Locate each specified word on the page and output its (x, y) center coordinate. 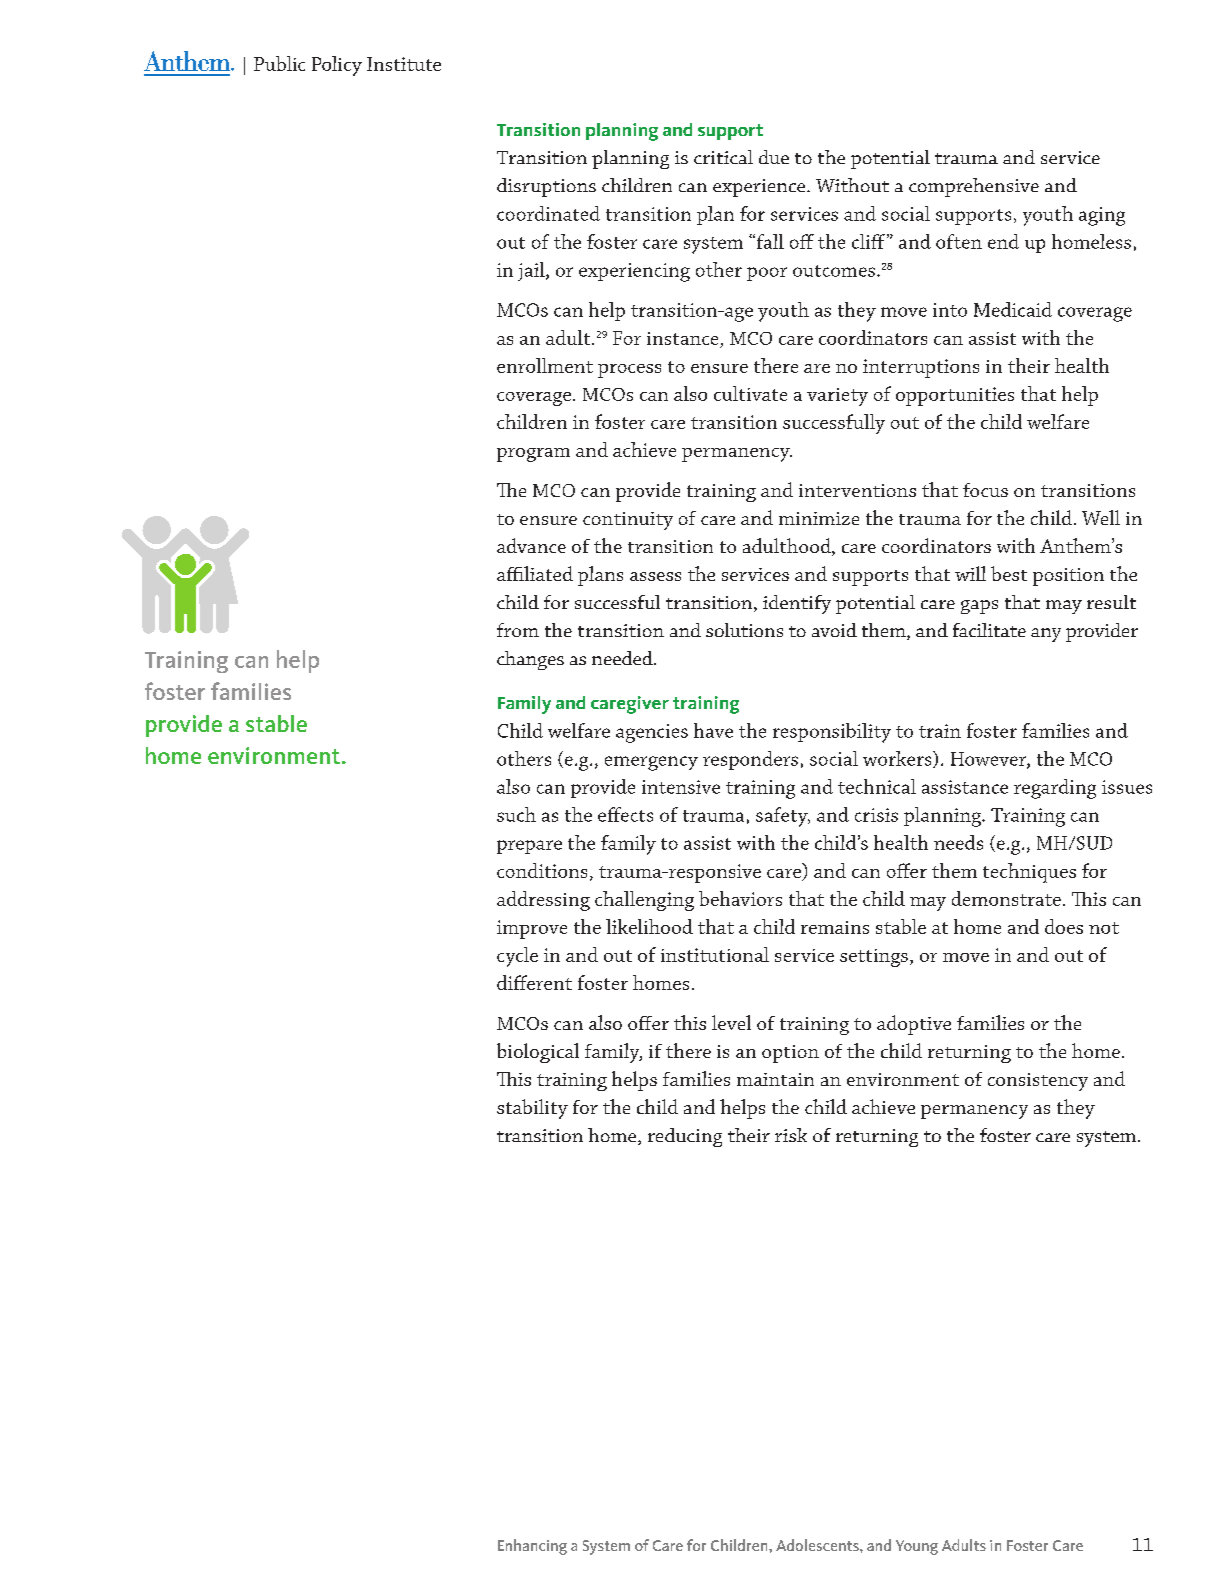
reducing (685, 1137)
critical (723, 157)
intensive (681, 787)
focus (985, 490)
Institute (404, 64)
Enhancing (532, 1547)
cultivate (750, 393)
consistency (1038, 1082)
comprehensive (974, 187)
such (516, 814)
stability (532, 1109)
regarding (1055, 789)
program (533, 455)
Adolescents (818, 1545)
